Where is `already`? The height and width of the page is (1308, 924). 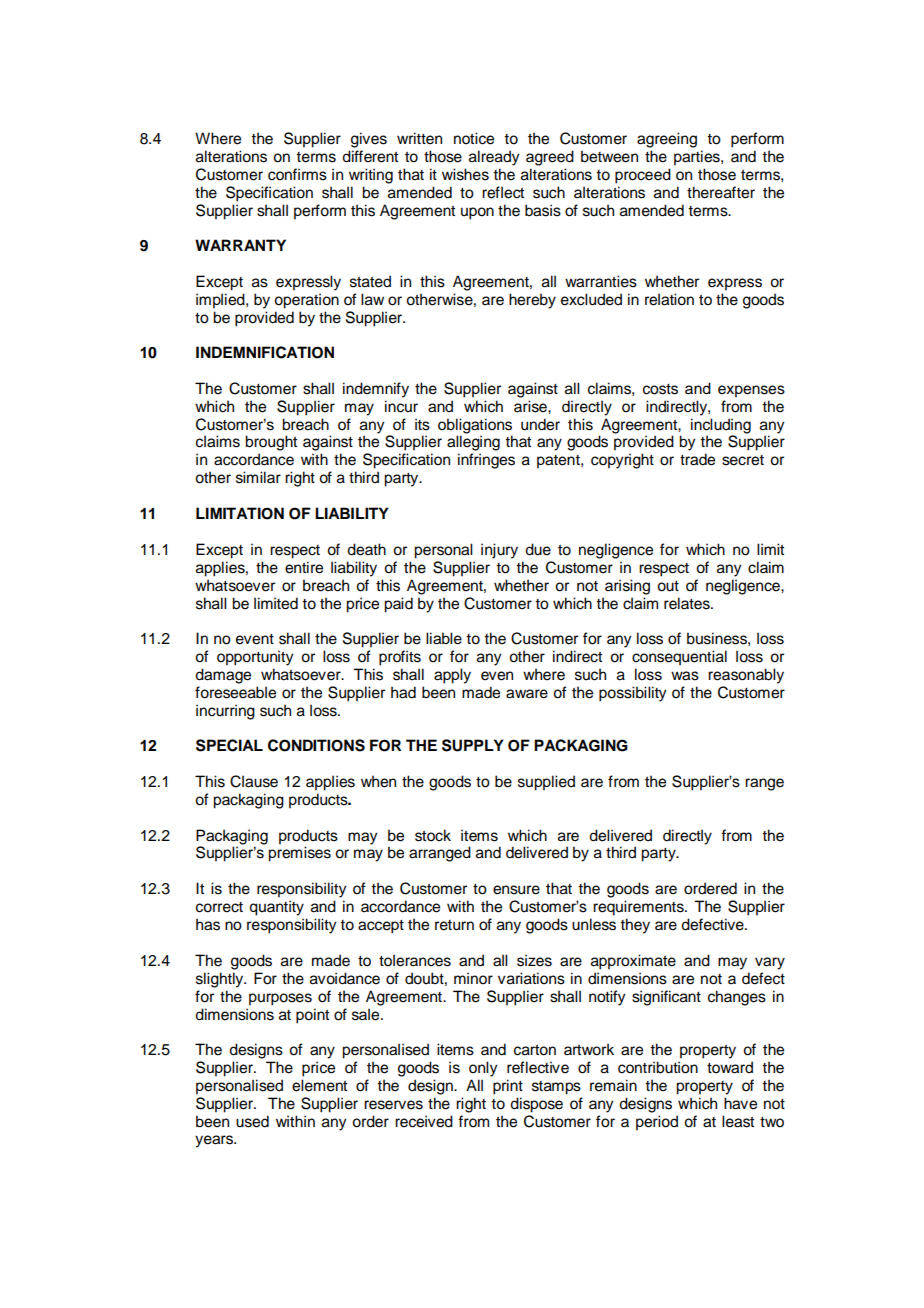
already is located at coordinates (494, 158).
